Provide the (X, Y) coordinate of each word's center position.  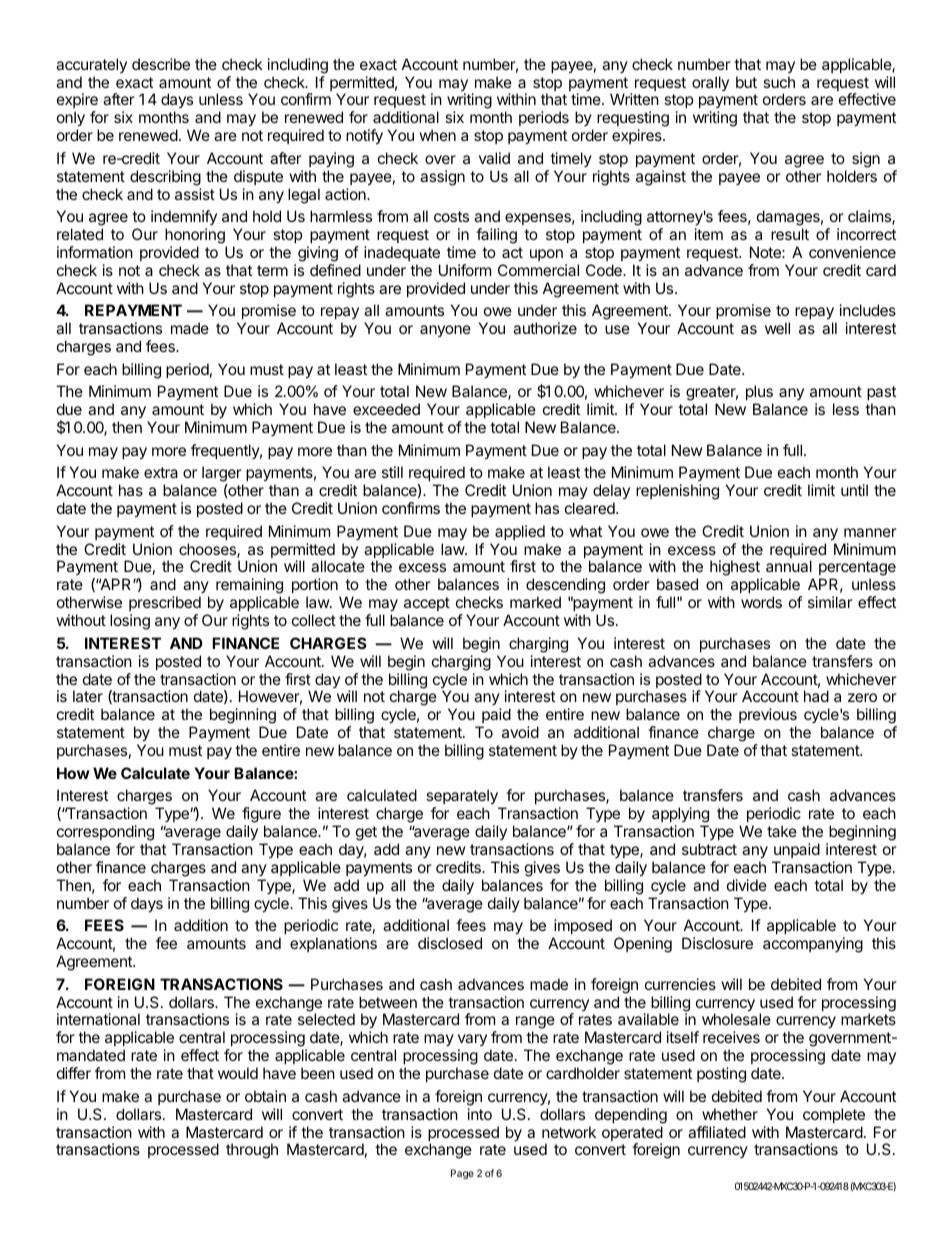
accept (427, 604)
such (779, 82)
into (480, 1114)
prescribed (165, 603)
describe (161, 64)
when (437, 135)
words (761, 602)
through (252, 1151)
